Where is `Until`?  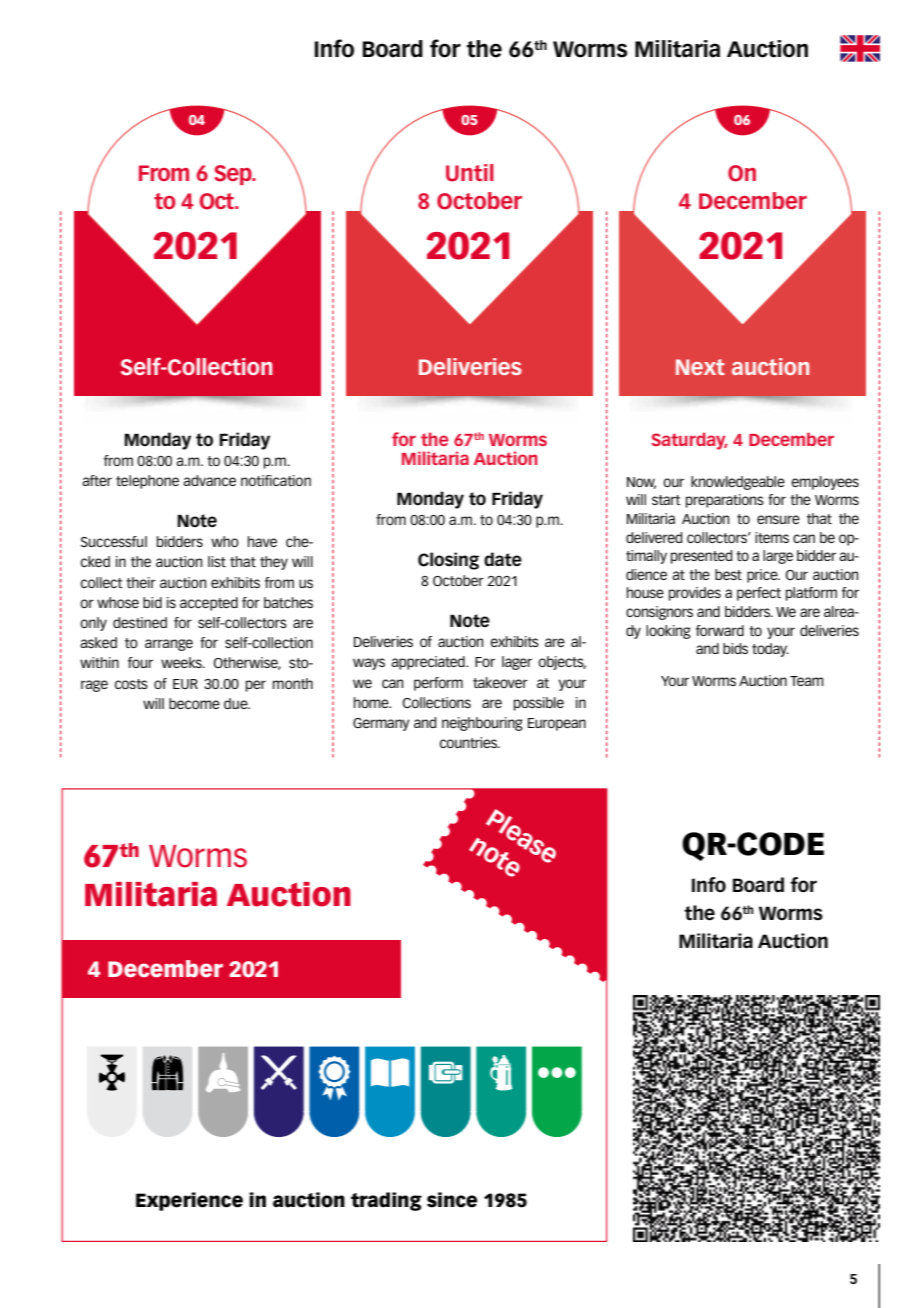
Until is located at coordinates (470, 173).
